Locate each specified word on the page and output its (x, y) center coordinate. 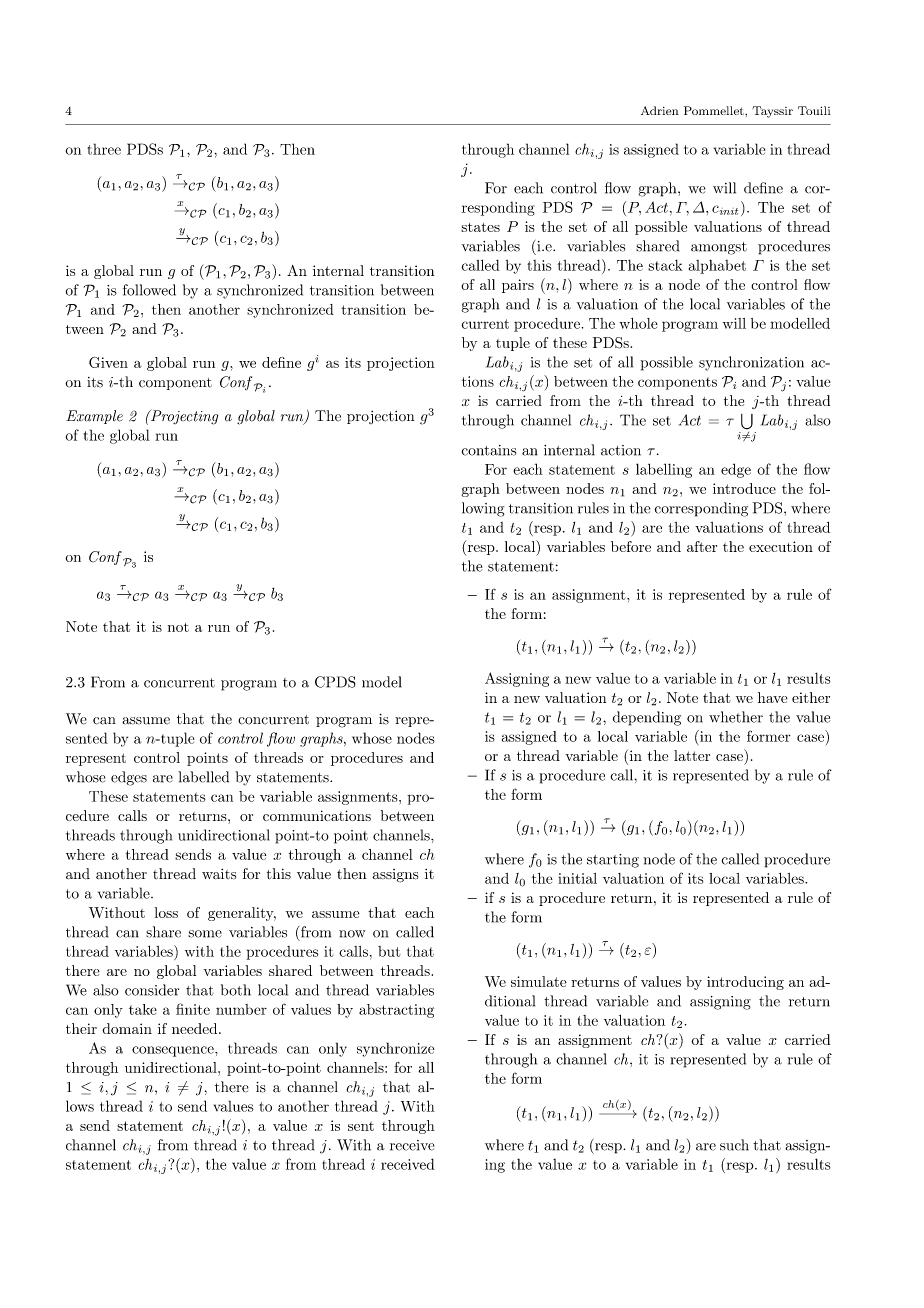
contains (489, 450)
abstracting (396, 1011)
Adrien (660, 110)
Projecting (183, 417)
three (104, 149)
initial (577, 878)
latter (692, 755)
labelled (203, 777)
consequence (174, 1051)
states (480, 227)
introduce (744, 488)
